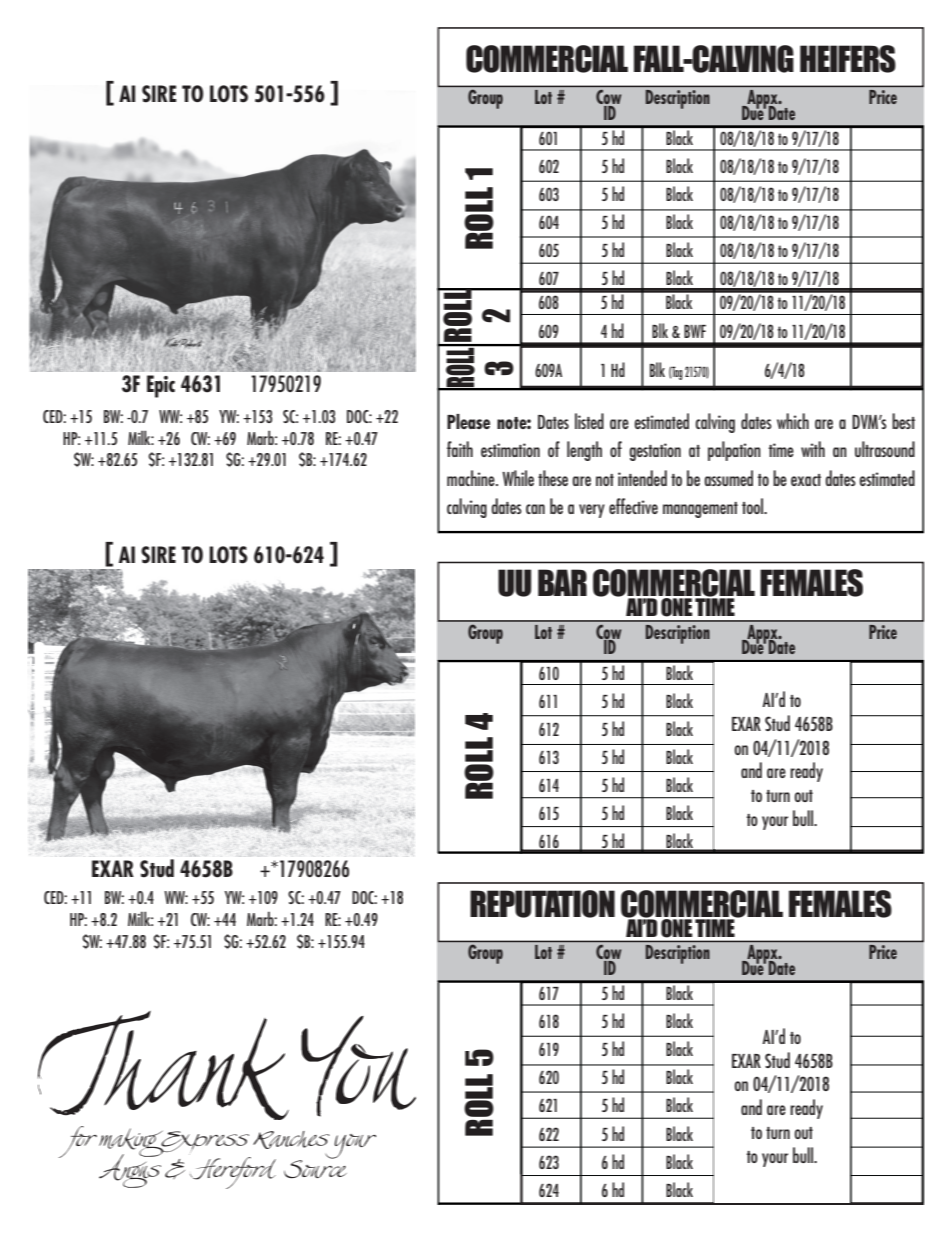  I want to click on management, so click(700, 510).
